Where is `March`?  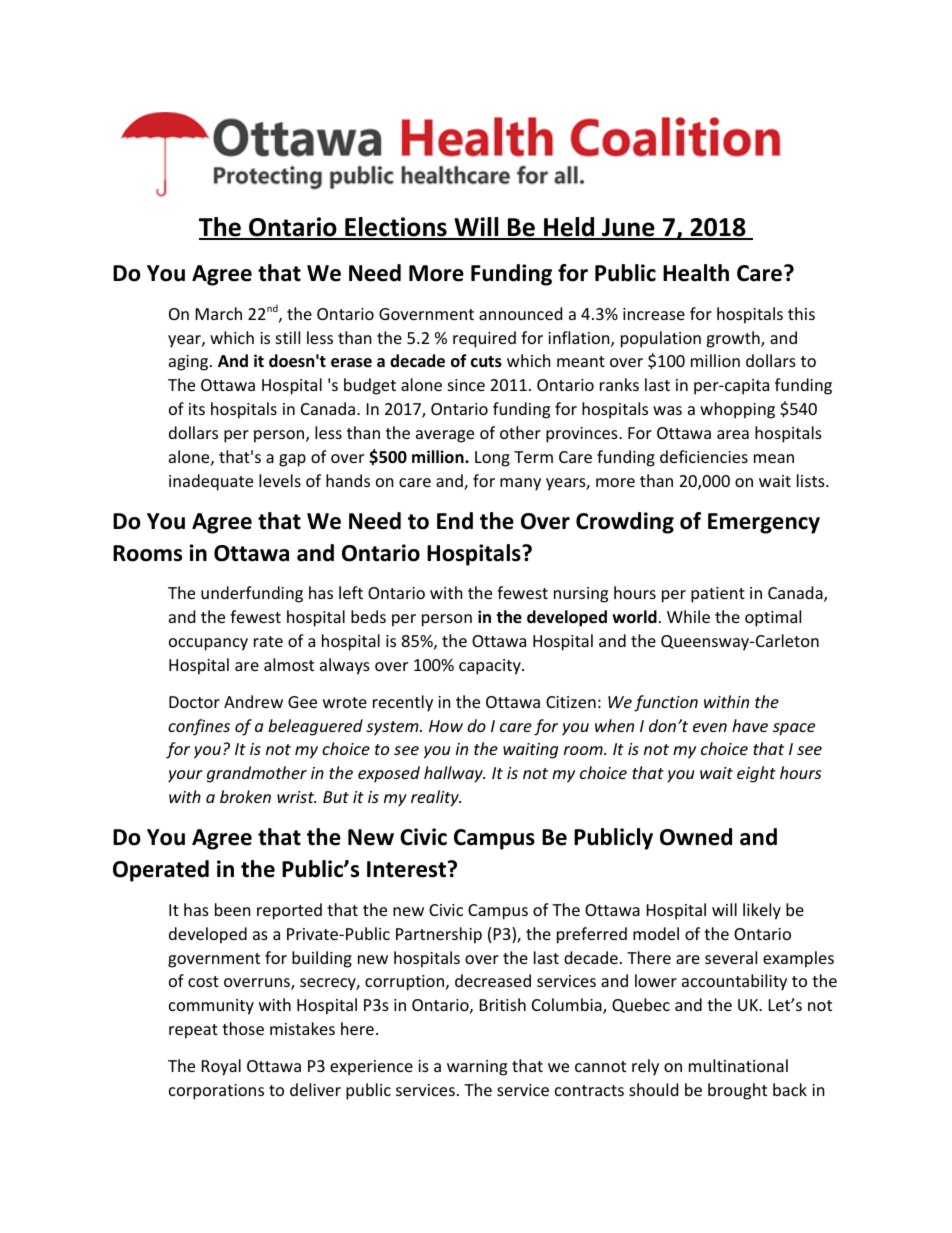 March is located at coordinates (219, 313).
